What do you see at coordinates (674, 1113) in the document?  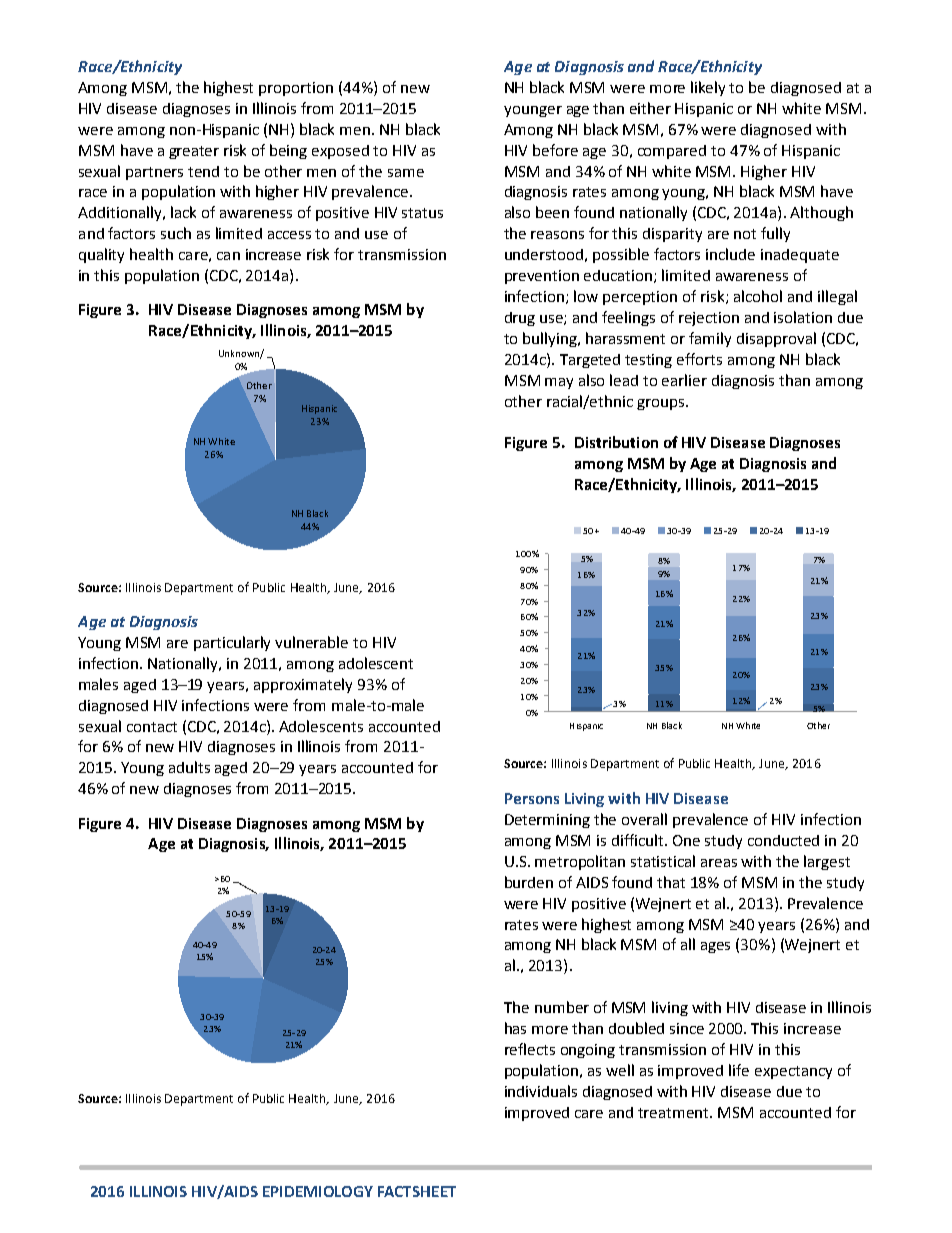 I see `treatment` at bounding box center [674, 1113].
